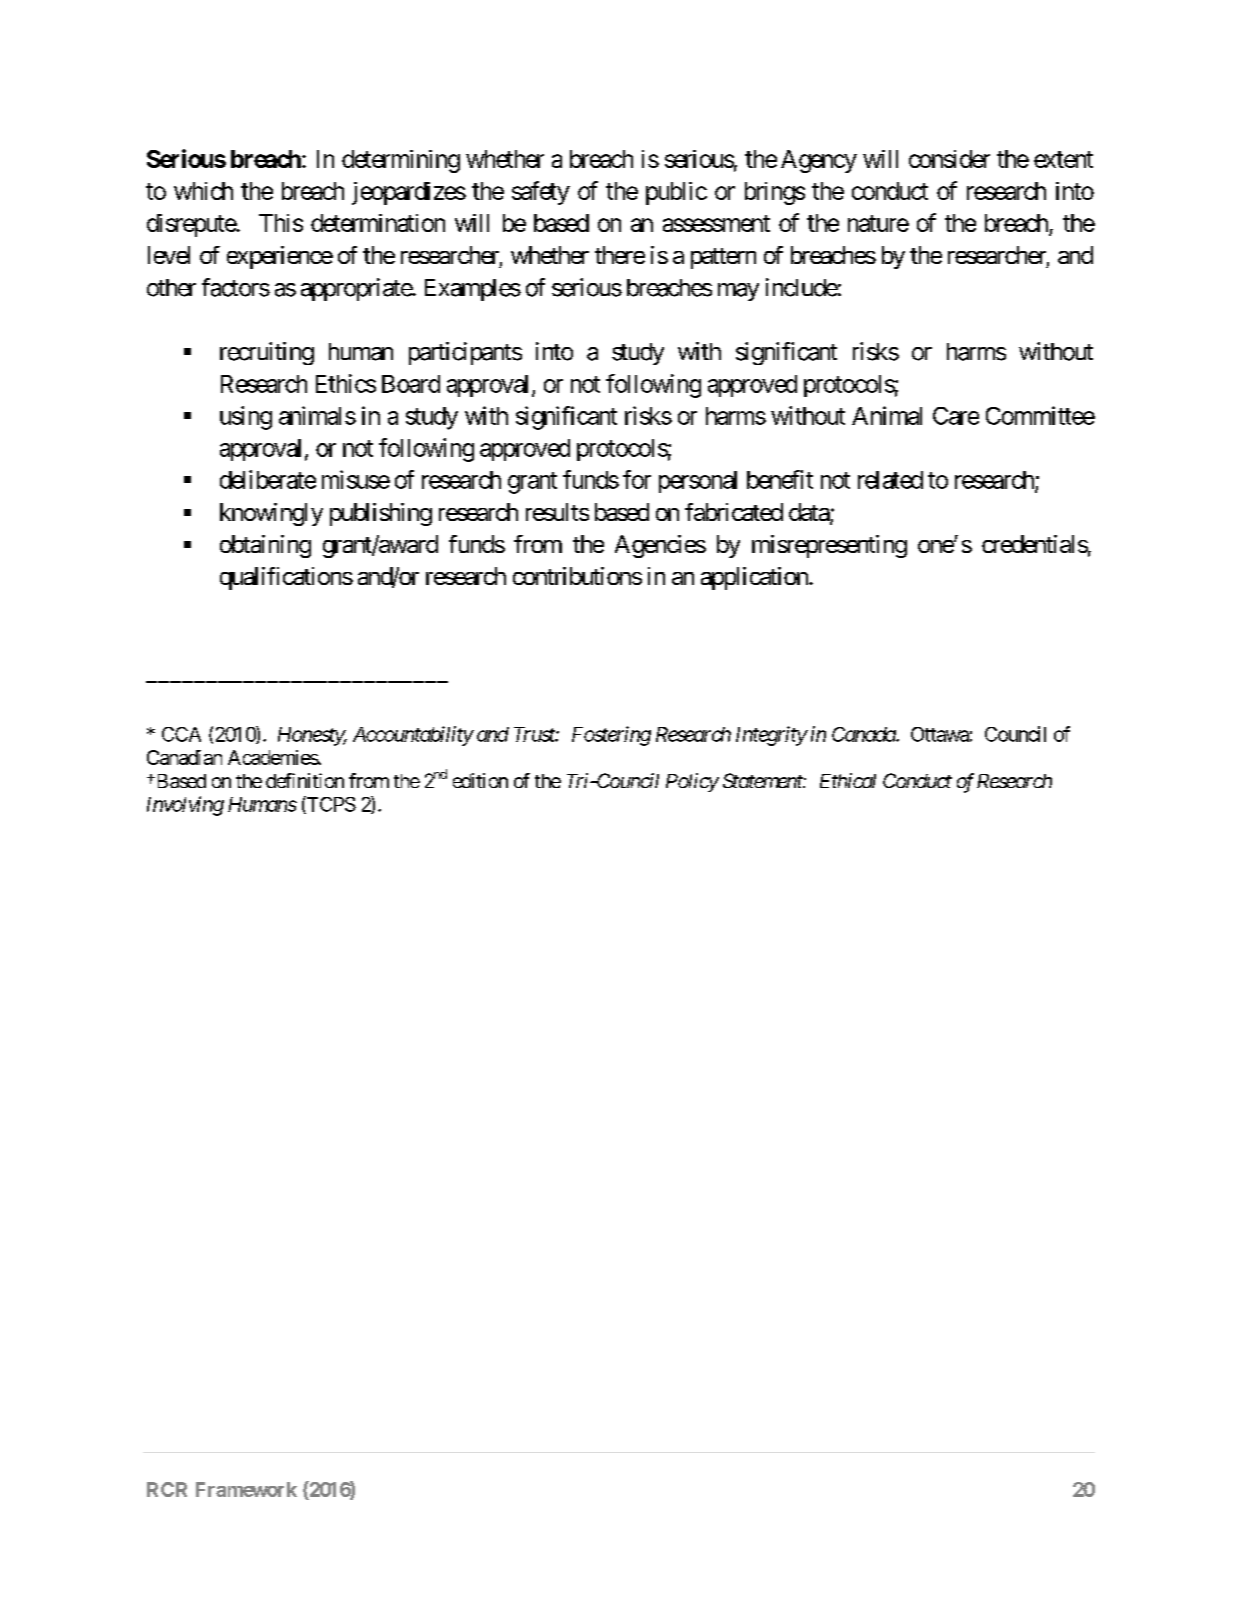  What do you see at coordinates (480, 780) in the screenshot?
I see `edition` at bounding box center [480, 780].
